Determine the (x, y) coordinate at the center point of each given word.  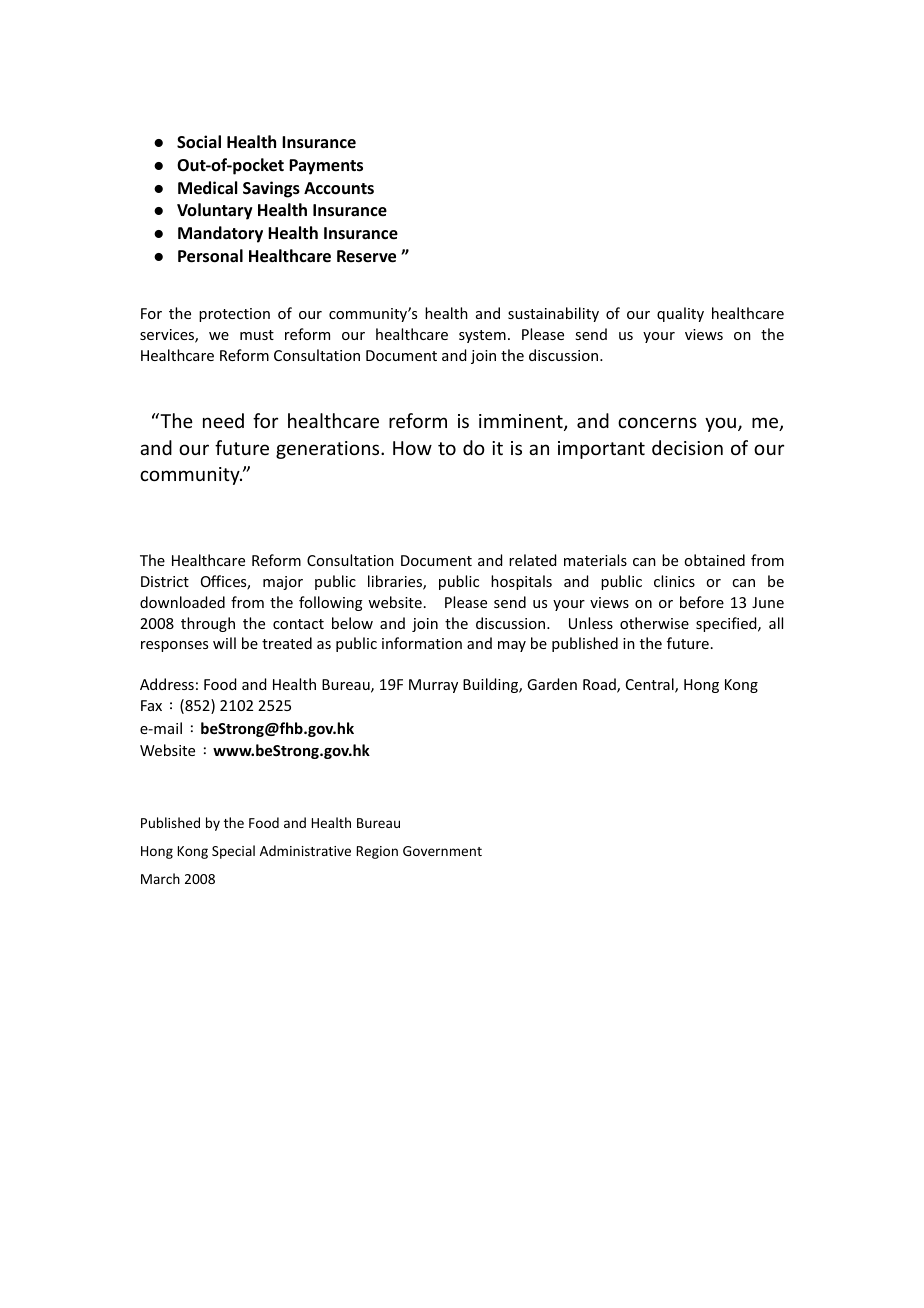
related (532, 560)
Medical (207, 188)
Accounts (339, 188)
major (283, 583)
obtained (714, 560)
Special (233, 852)
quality (680, 314)
